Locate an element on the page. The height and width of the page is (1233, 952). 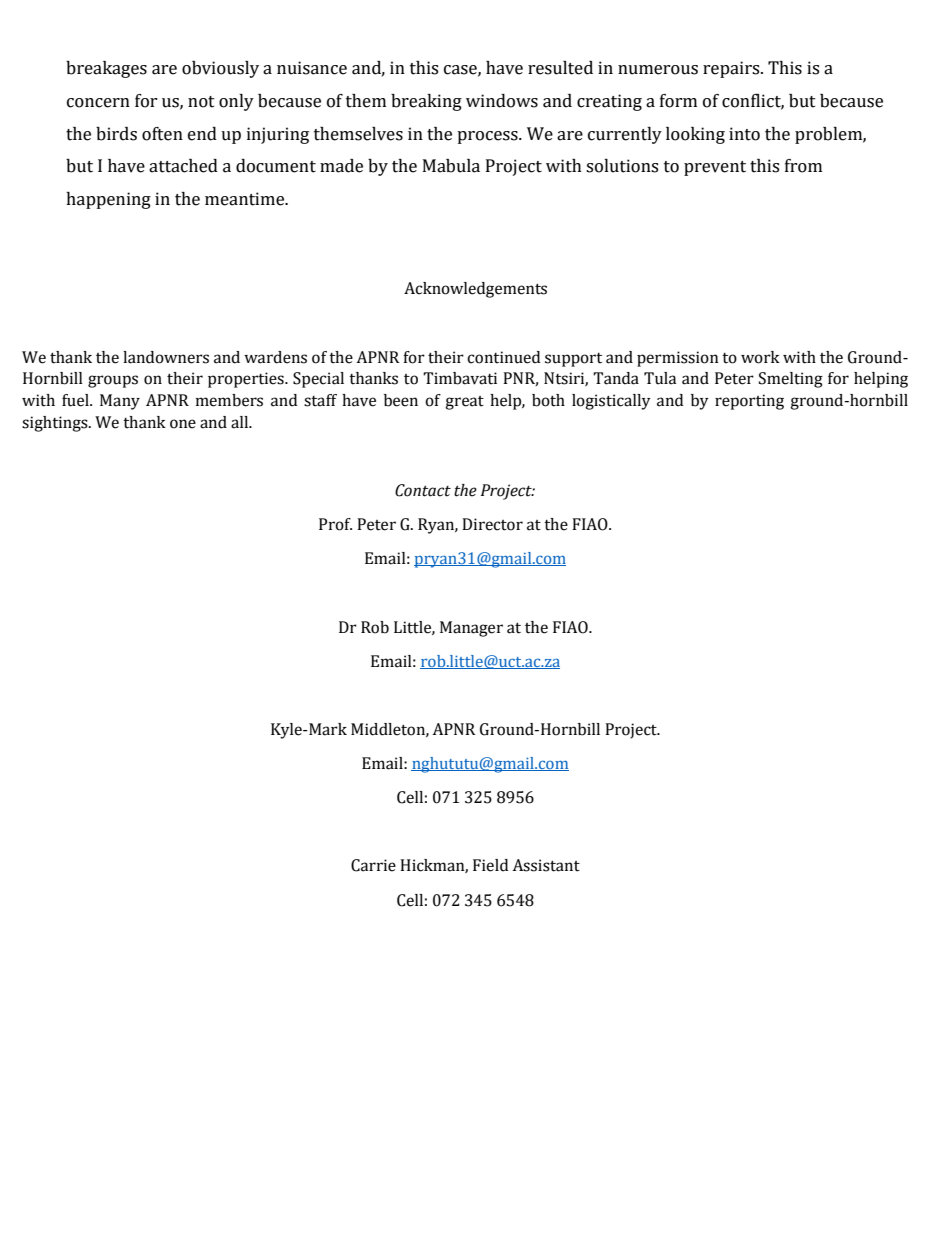
breaking is located at coordinates (426, 102).
